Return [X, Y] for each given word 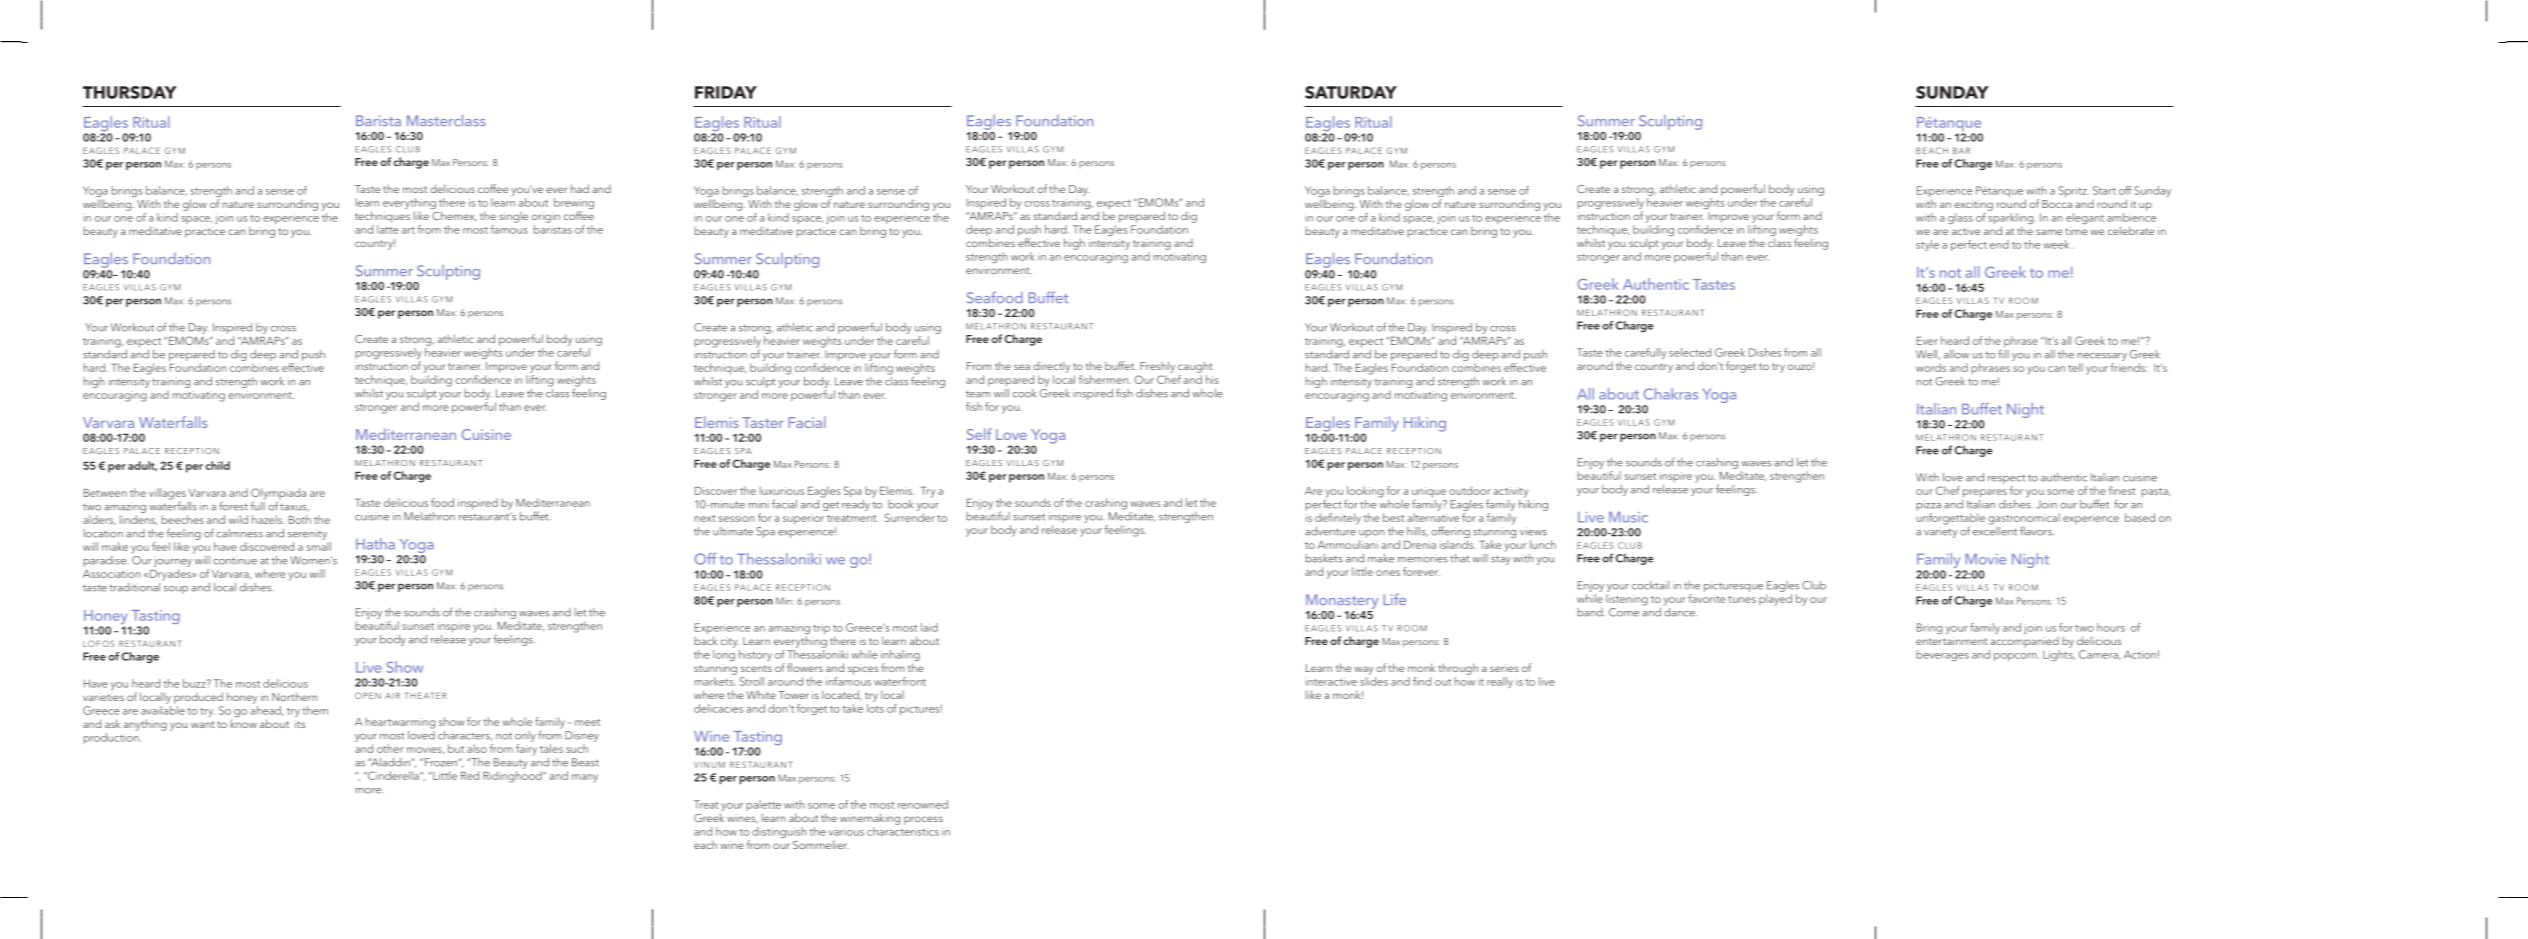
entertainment [1952, 641]
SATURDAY [1351, 92]
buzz [195, 683]
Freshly [1157, 367]
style [1927, 245]
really [1500, 682]
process [923, 820]
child [218, 465]
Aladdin [390, 762]
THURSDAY [130, 92]
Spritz [2074, 191]
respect [2006, 479]
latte [387, 229]
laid [929, 627]
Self [979, 434]
